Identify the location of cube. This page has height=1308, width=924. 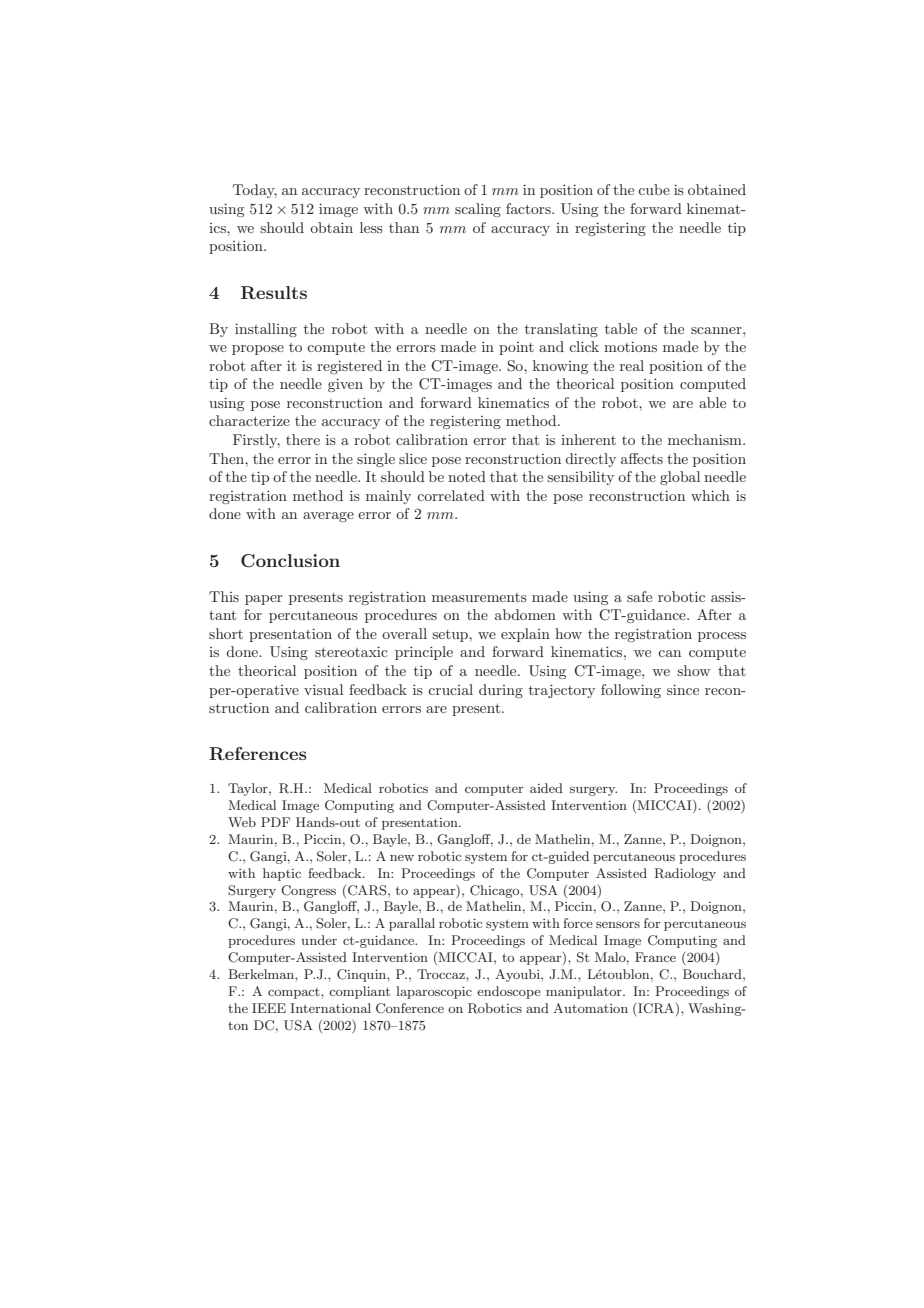
(654, 189).
